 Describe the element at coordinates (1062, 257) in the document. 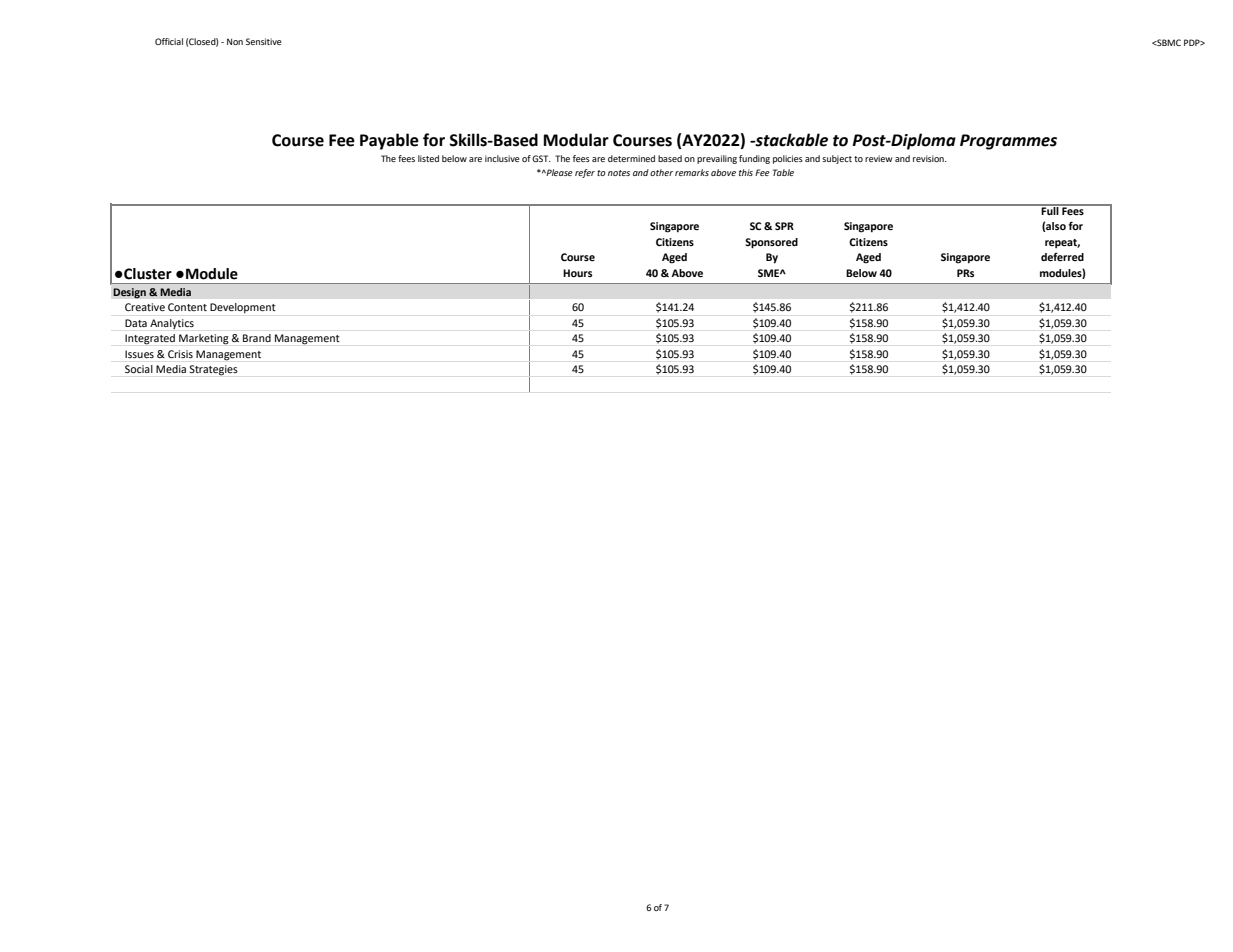

I see `deferred` at that location.
